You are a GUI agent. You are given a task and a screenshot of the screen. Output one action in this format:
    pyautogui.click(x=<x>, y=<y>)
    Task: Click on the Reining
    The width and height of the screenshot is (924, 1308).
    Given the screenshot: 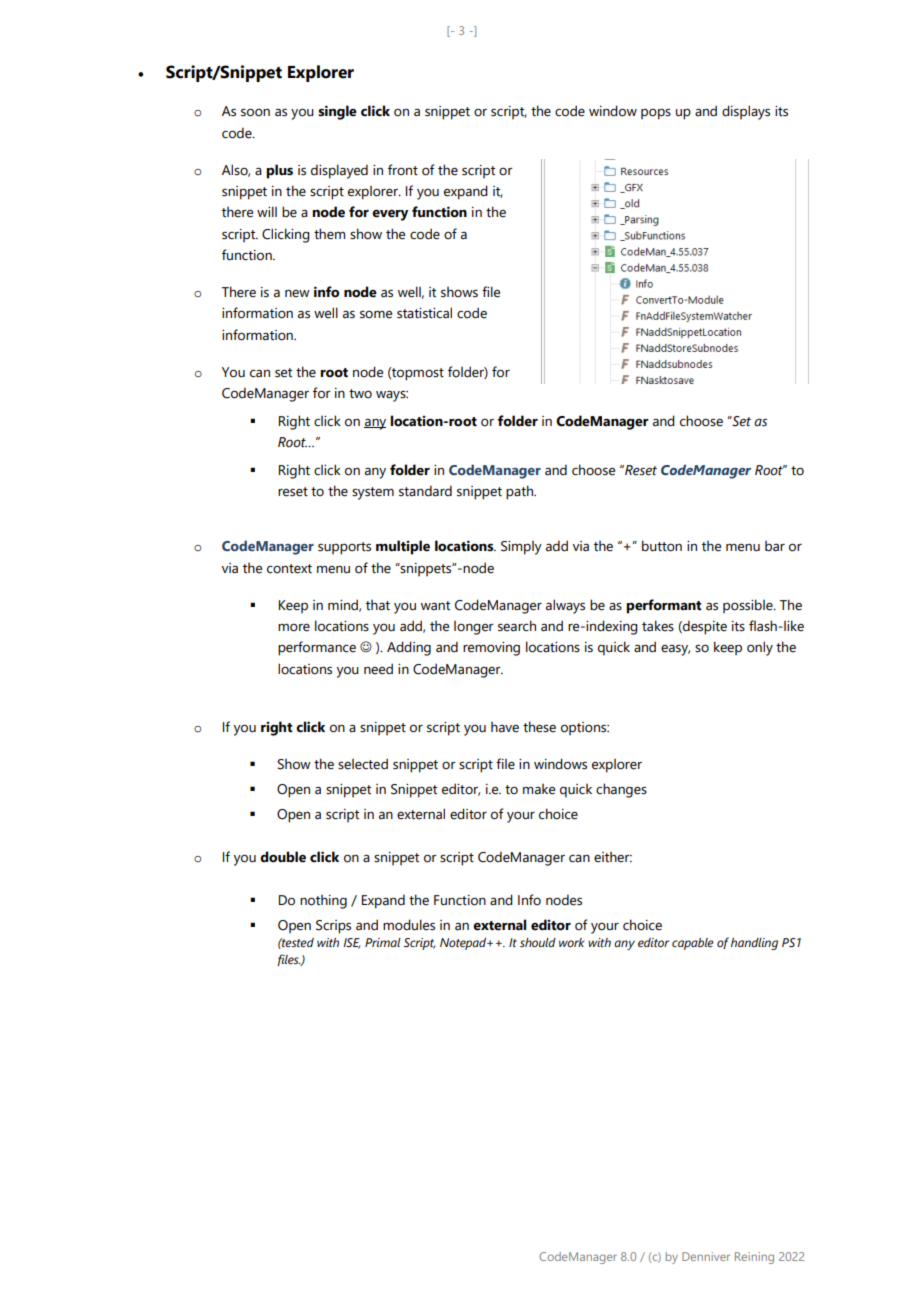 What is the action you would take?
    pyautogui.click(x=754, y=1258)
